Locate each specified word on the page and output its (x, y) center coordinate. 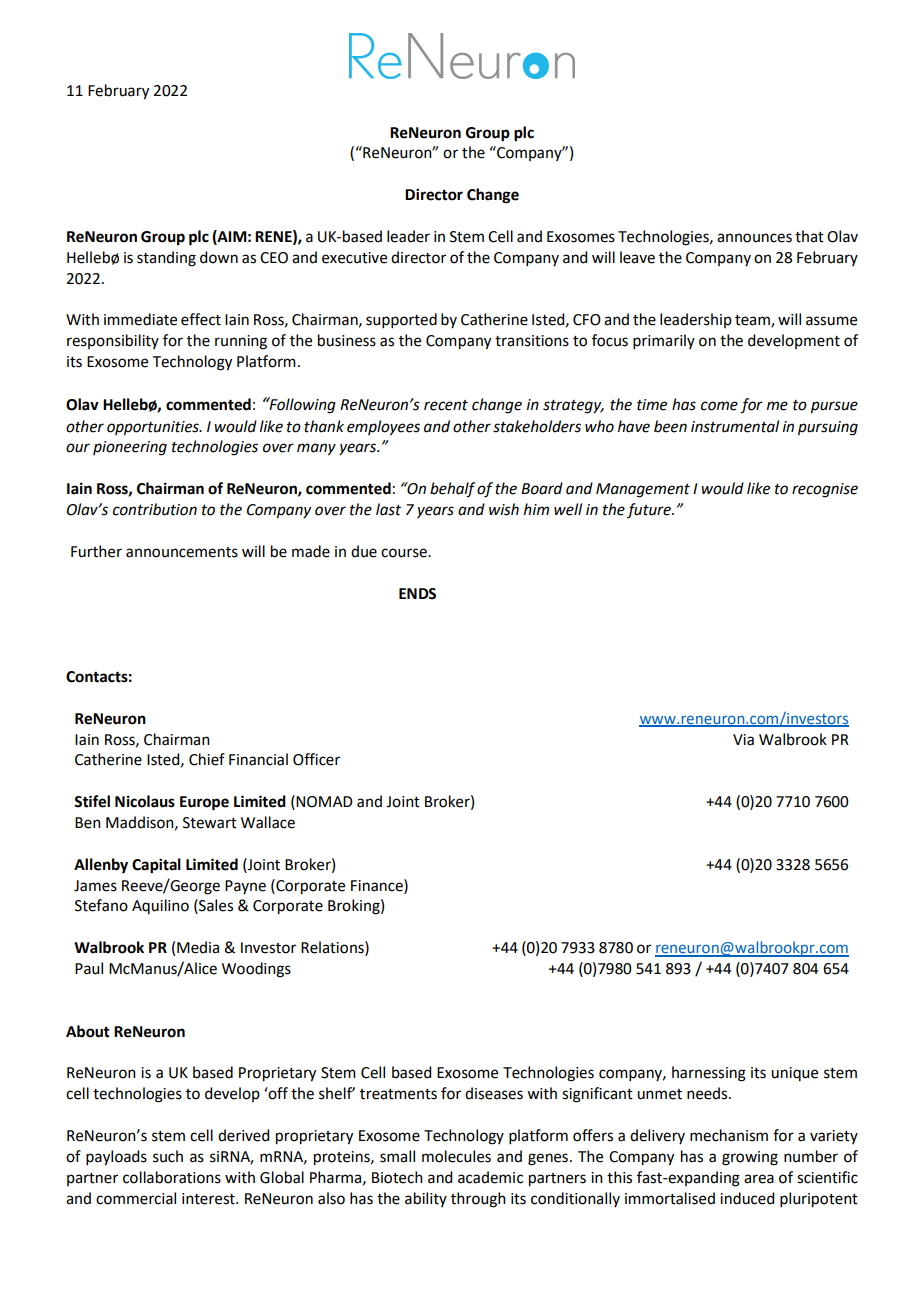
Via (743, 740)
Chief (207, 759)
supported (401, 320)
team (753, 321)
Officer (316, 759)
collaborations (172, 1177)
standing (166, 259)
